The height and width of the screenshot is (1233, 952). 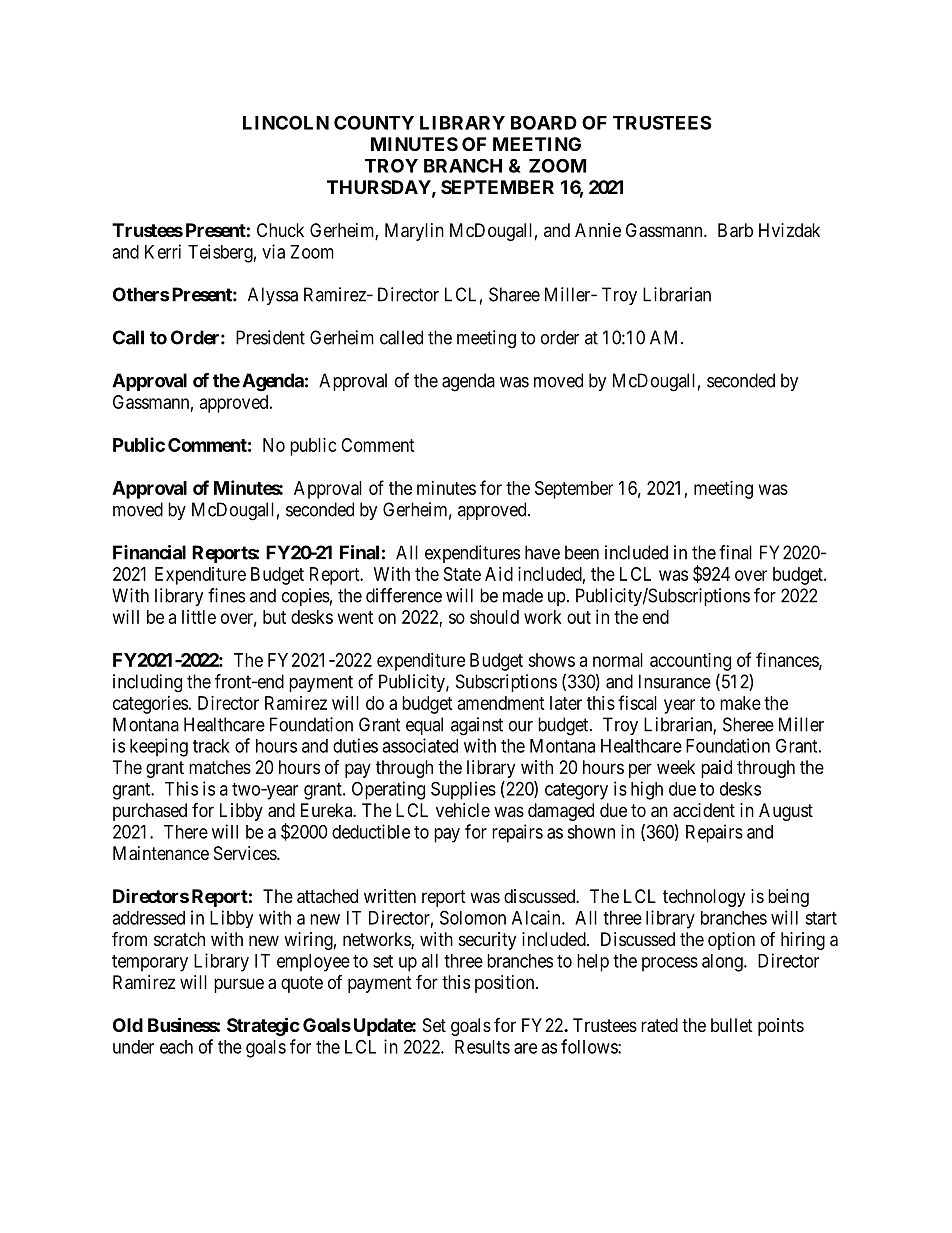 What do you see at coordinates (270, 337) in the screenshot?
I see `President` at bounding box center [270, 337].
